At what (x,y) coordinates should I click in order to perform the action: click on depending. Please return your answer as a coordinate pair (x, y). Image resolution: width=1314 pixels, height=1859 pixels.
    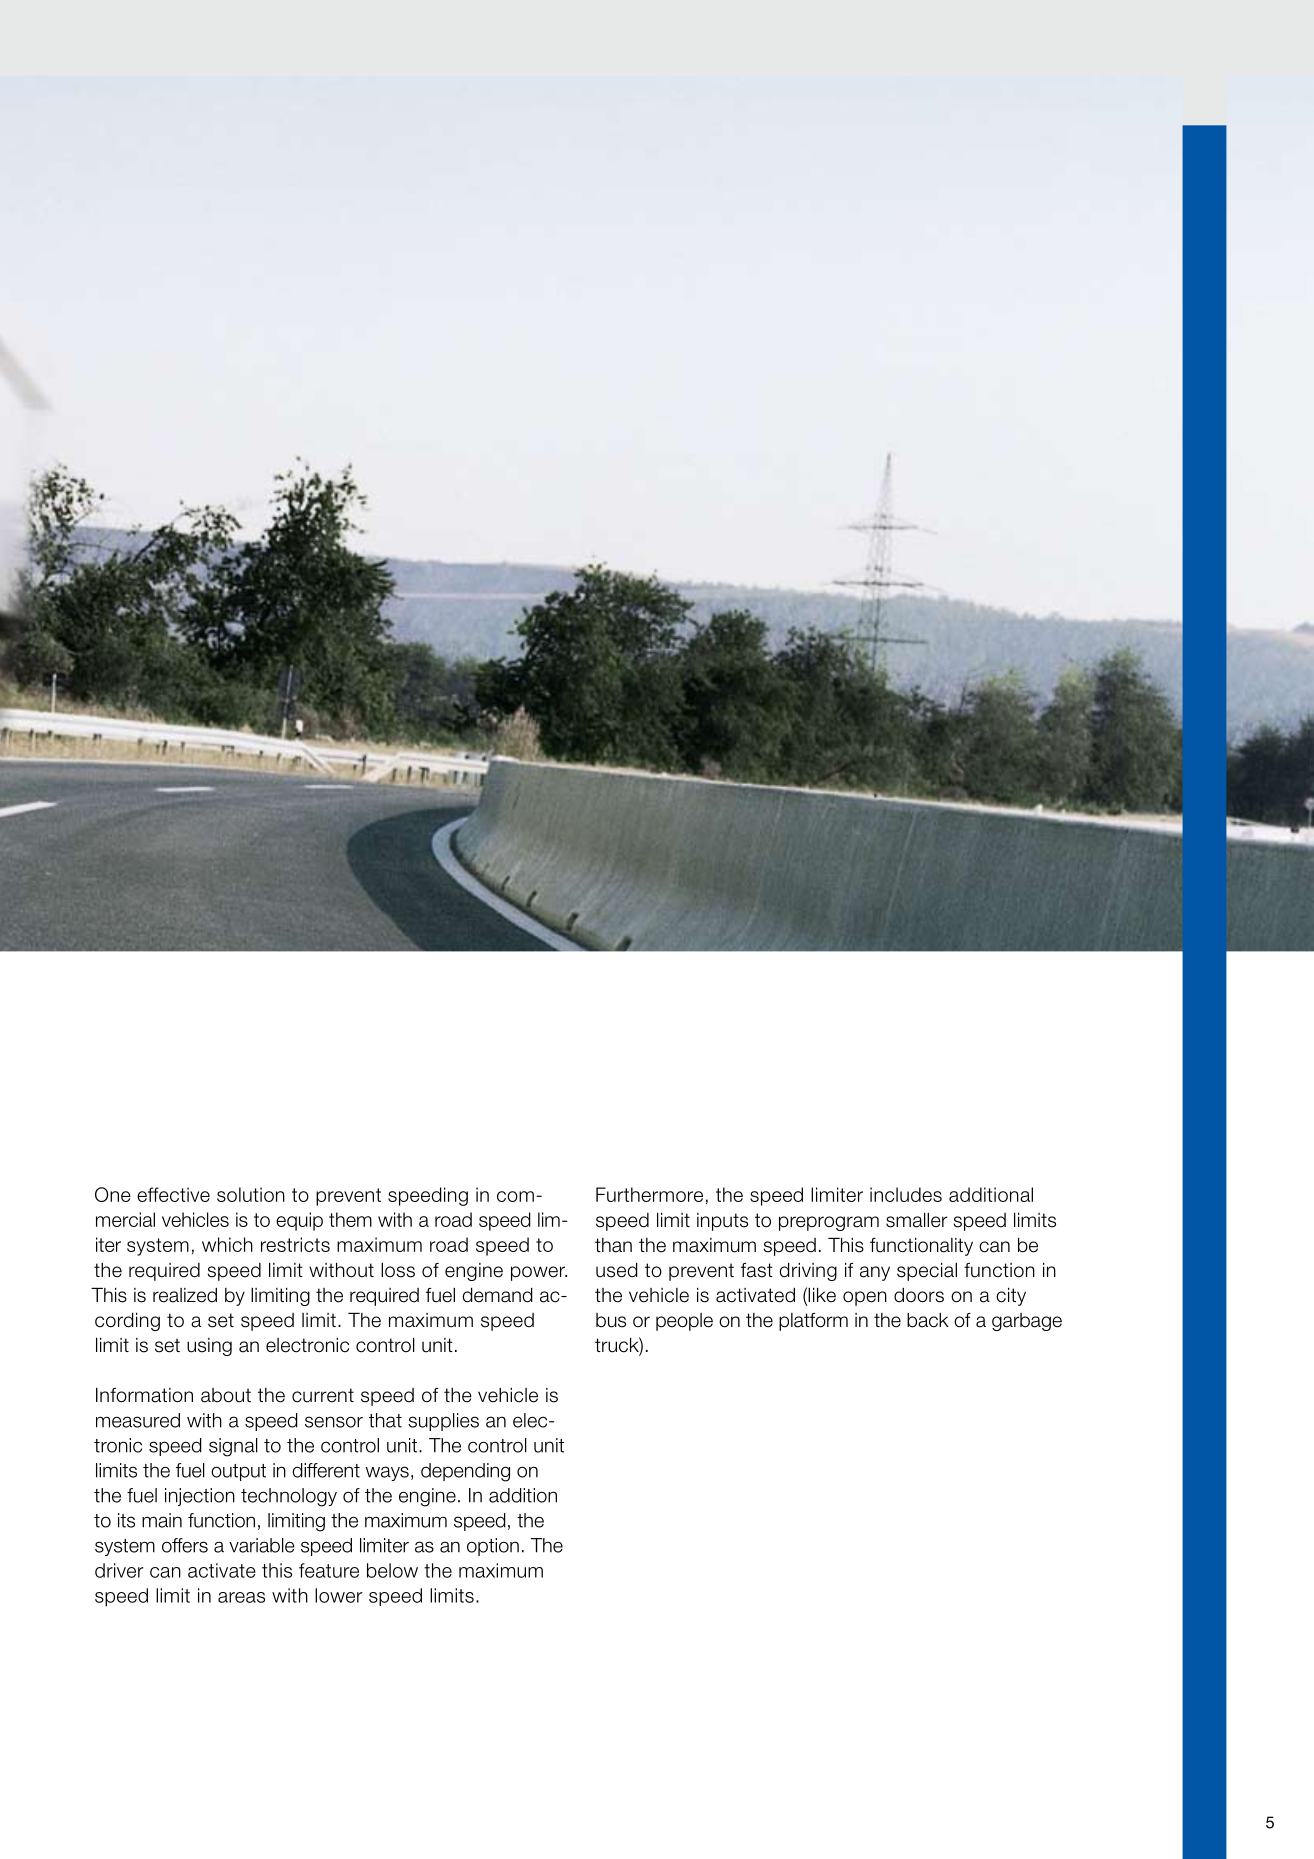
    Looking at the image, I should click on (465, 1472).
